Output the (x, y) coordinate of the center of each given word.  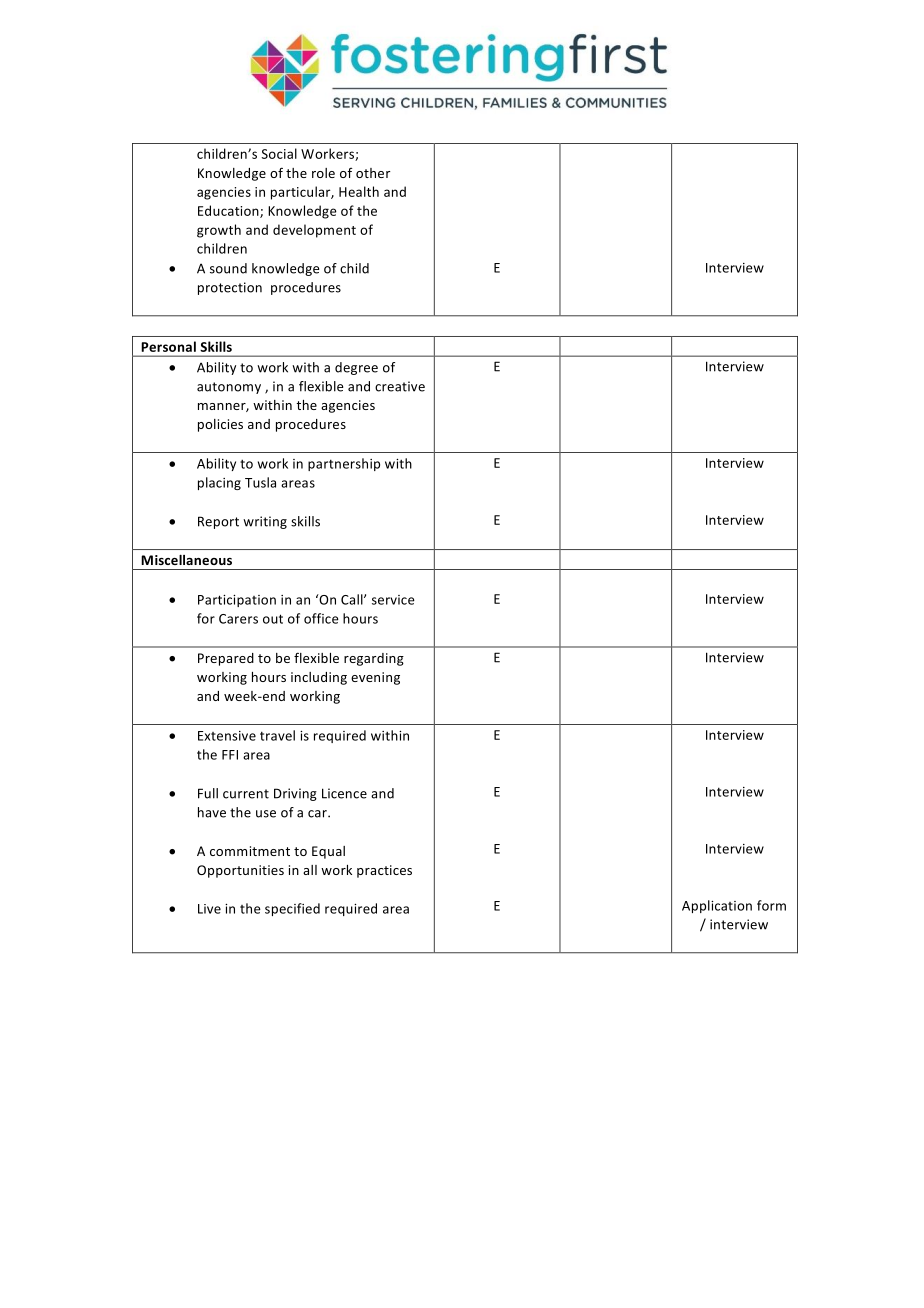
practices (384, 871)
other (373, 173)
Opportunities (240, 871)
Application (717, 906)
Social (279, 153)
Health (359, 191)
